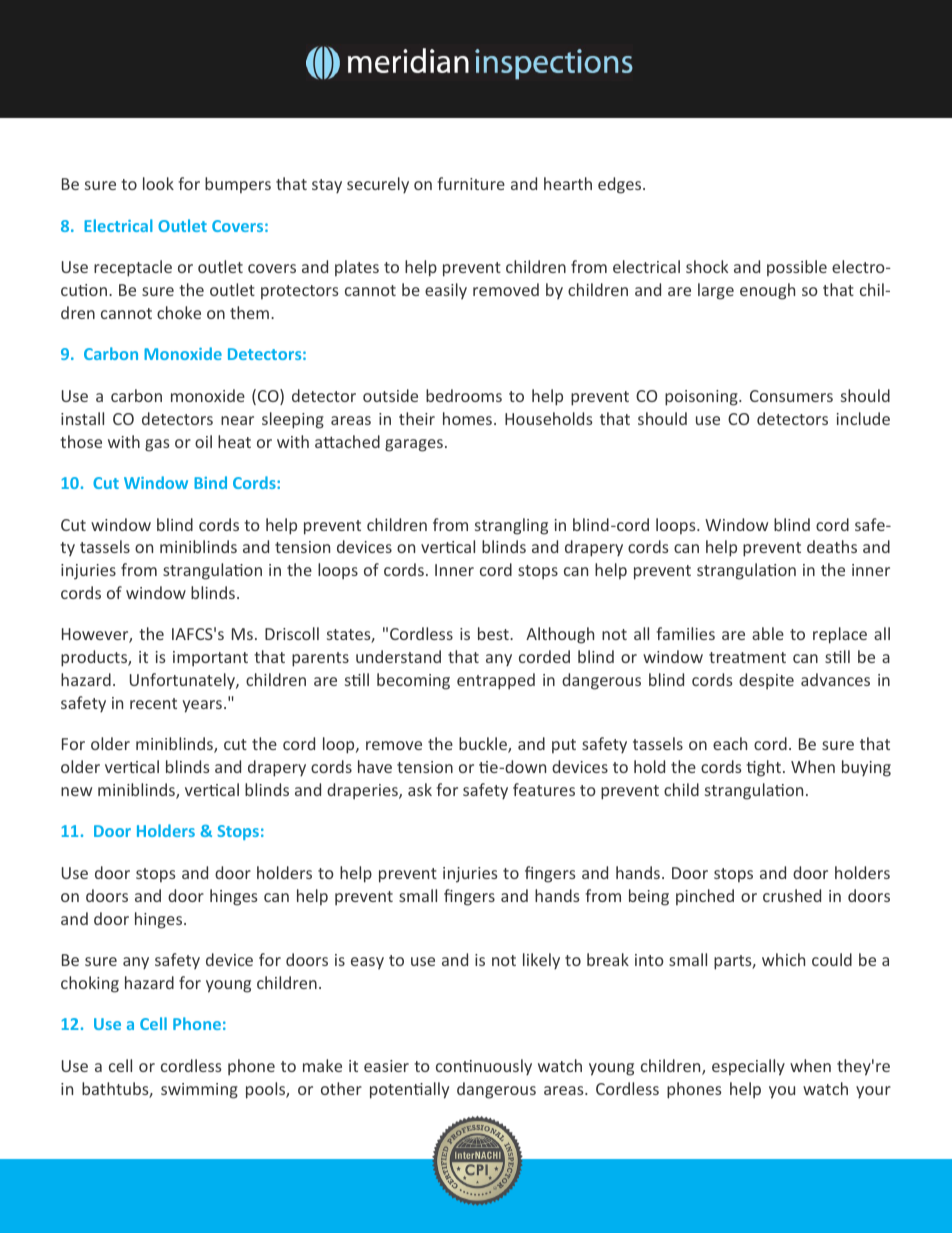  Describe the element at coordinates (199, 1091) in the document. I see `swimming` at that location.
